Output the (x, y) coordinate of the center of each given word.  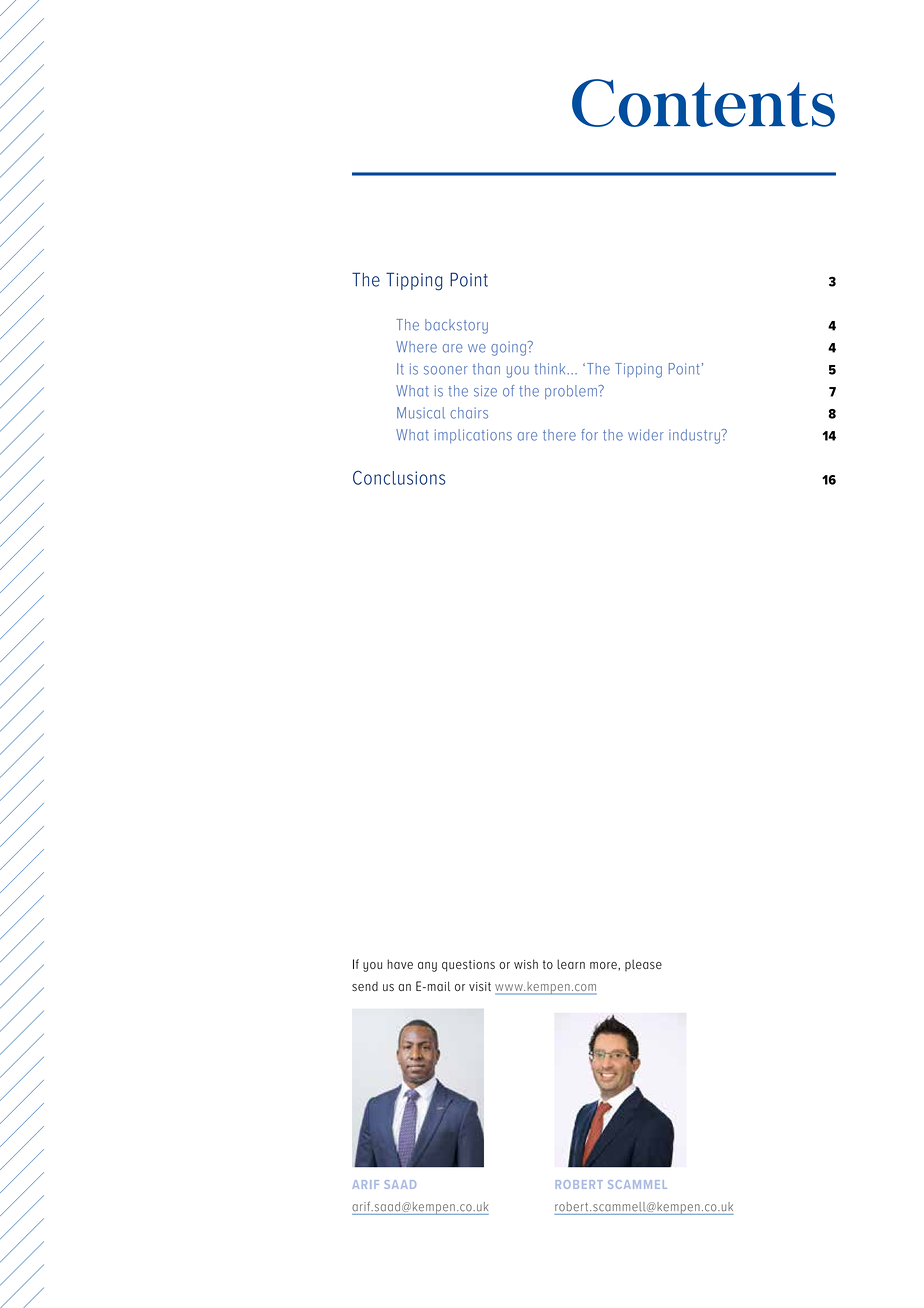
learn (571, 964)
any (427, 967)
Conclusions (399, 477)
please (643, 965)
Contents (703, 103)
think (550, 369)
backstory (456, 326)
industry (694, 436)
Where (416, 347)
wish (526, 964)
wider (646, 435)
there (559, 435)
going (508, 348)
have (400, 964)
